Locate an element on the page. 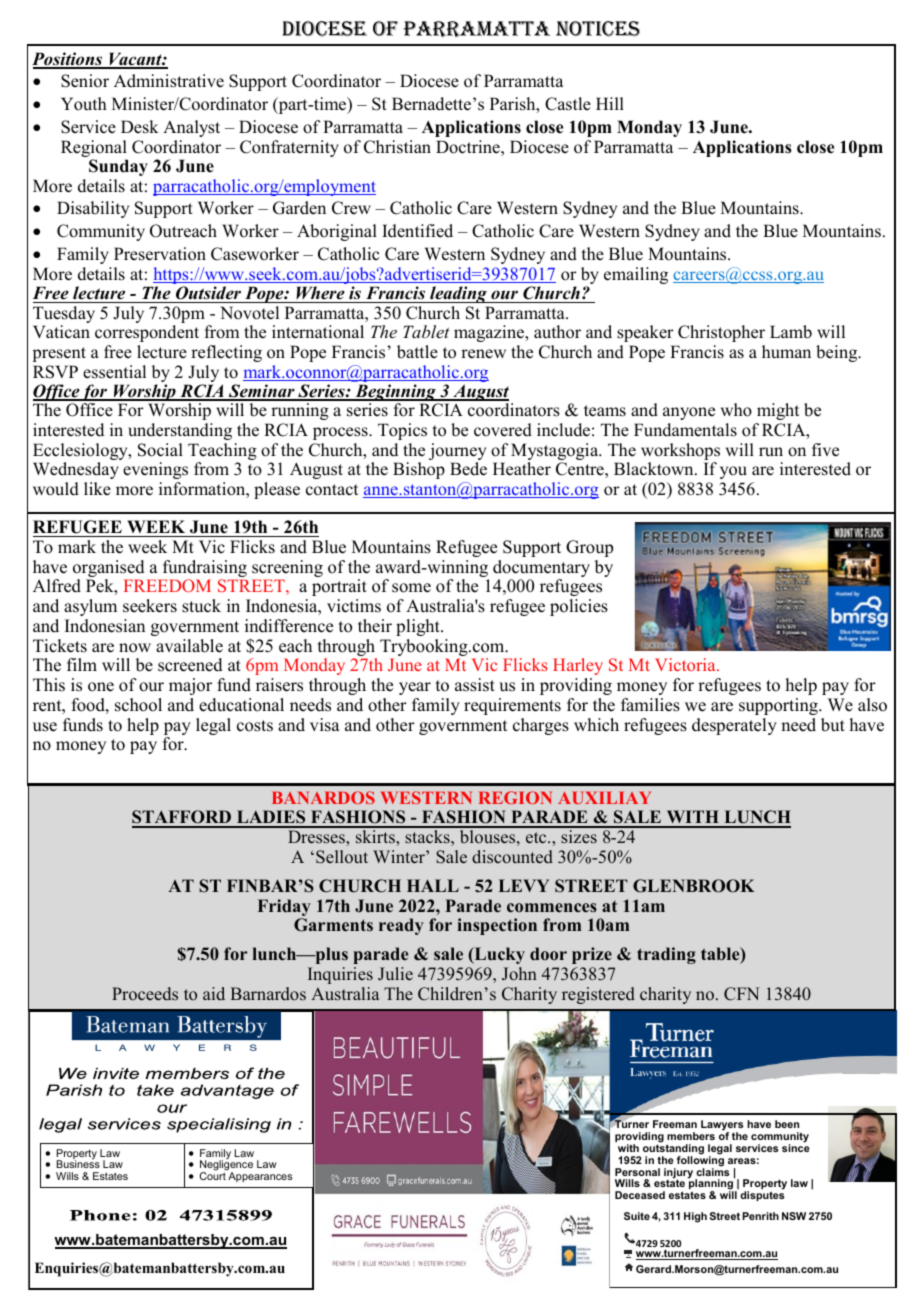  Court is located at coordinates (213, 1175).
